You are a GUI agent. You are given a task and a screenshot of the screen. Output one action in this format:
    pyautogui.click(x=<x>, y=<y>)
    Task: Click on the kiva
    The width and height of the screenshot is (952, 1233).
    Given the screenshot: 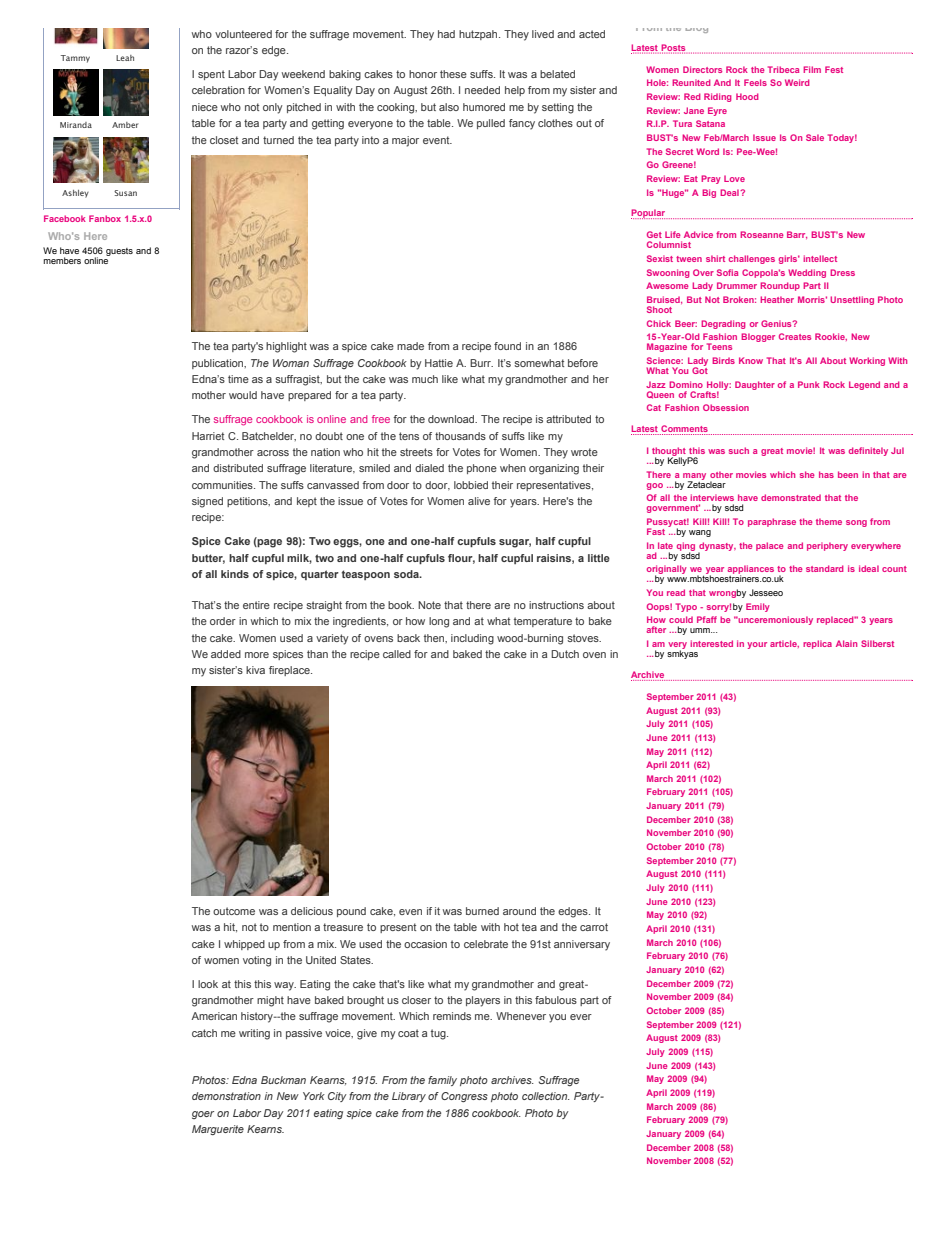 What is the action you would take?
    pyautogui.click(x=255, y=670)
